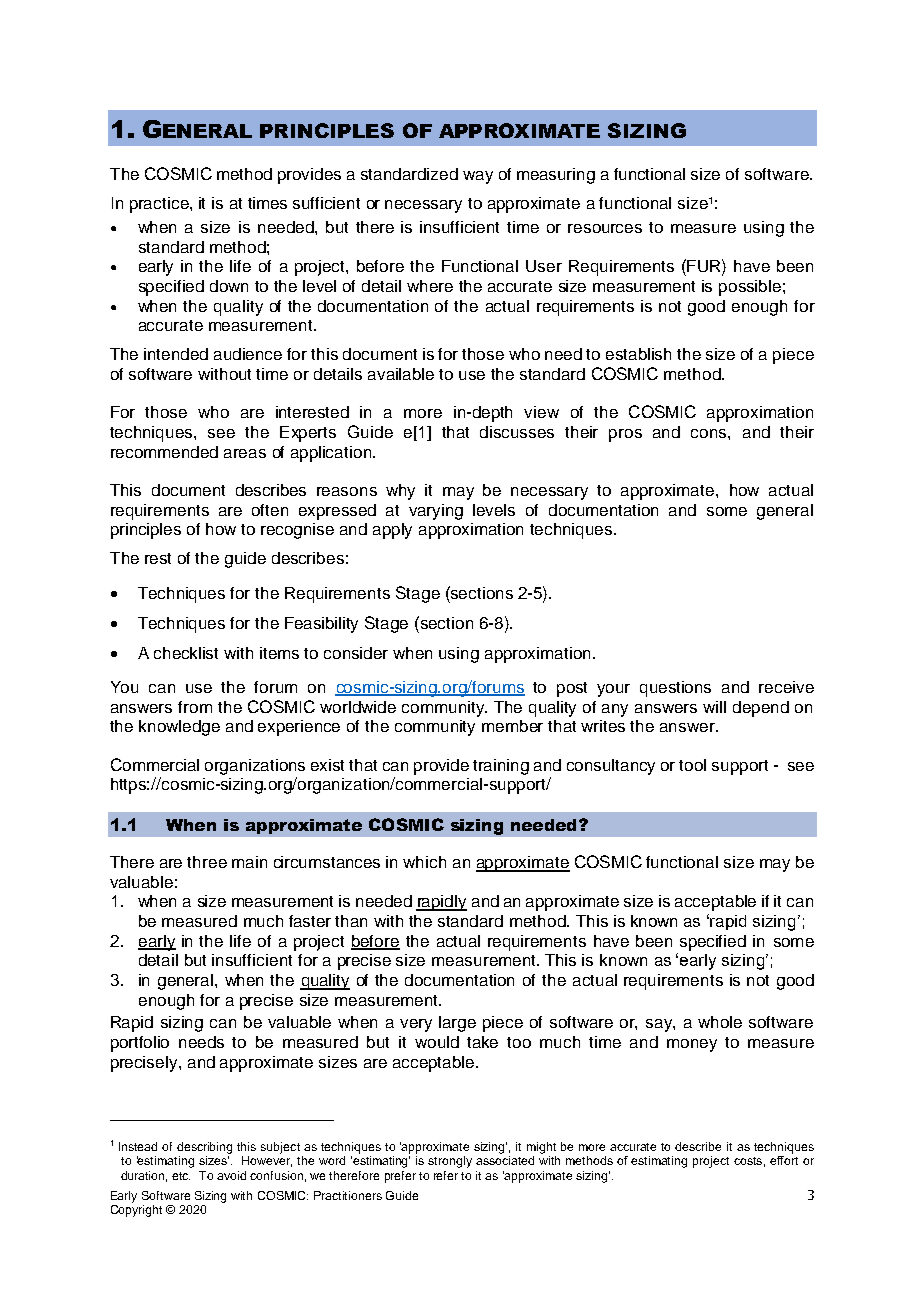 The image size is (924, 1308). What do you see at coordinates (450, 1162) in the image?
I see `strongly` at bounding box center [450, 1162].
